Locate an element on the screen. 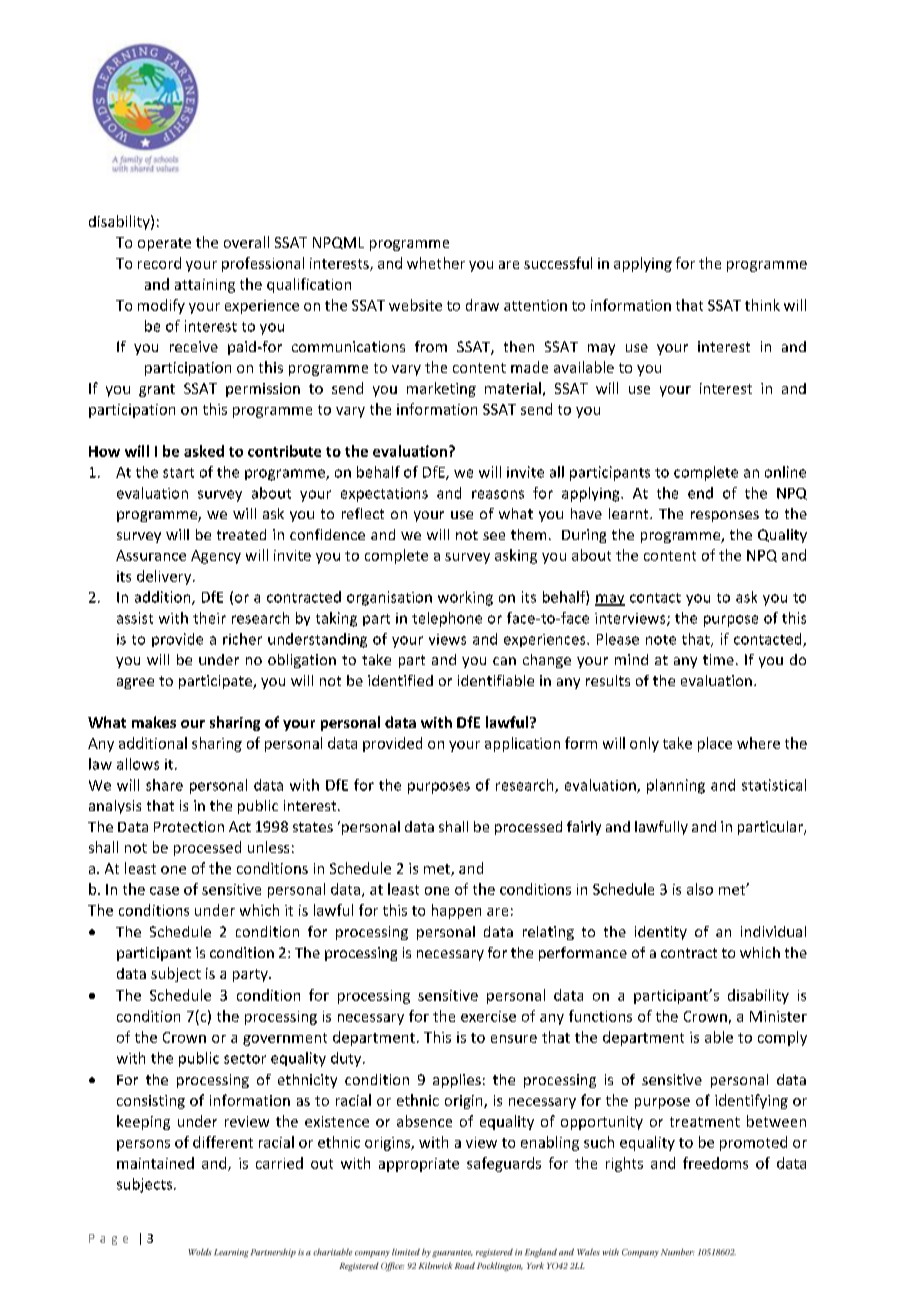 The height and width of the screenshot is (1308, 924). whether is located at coordinates (436, 263).
